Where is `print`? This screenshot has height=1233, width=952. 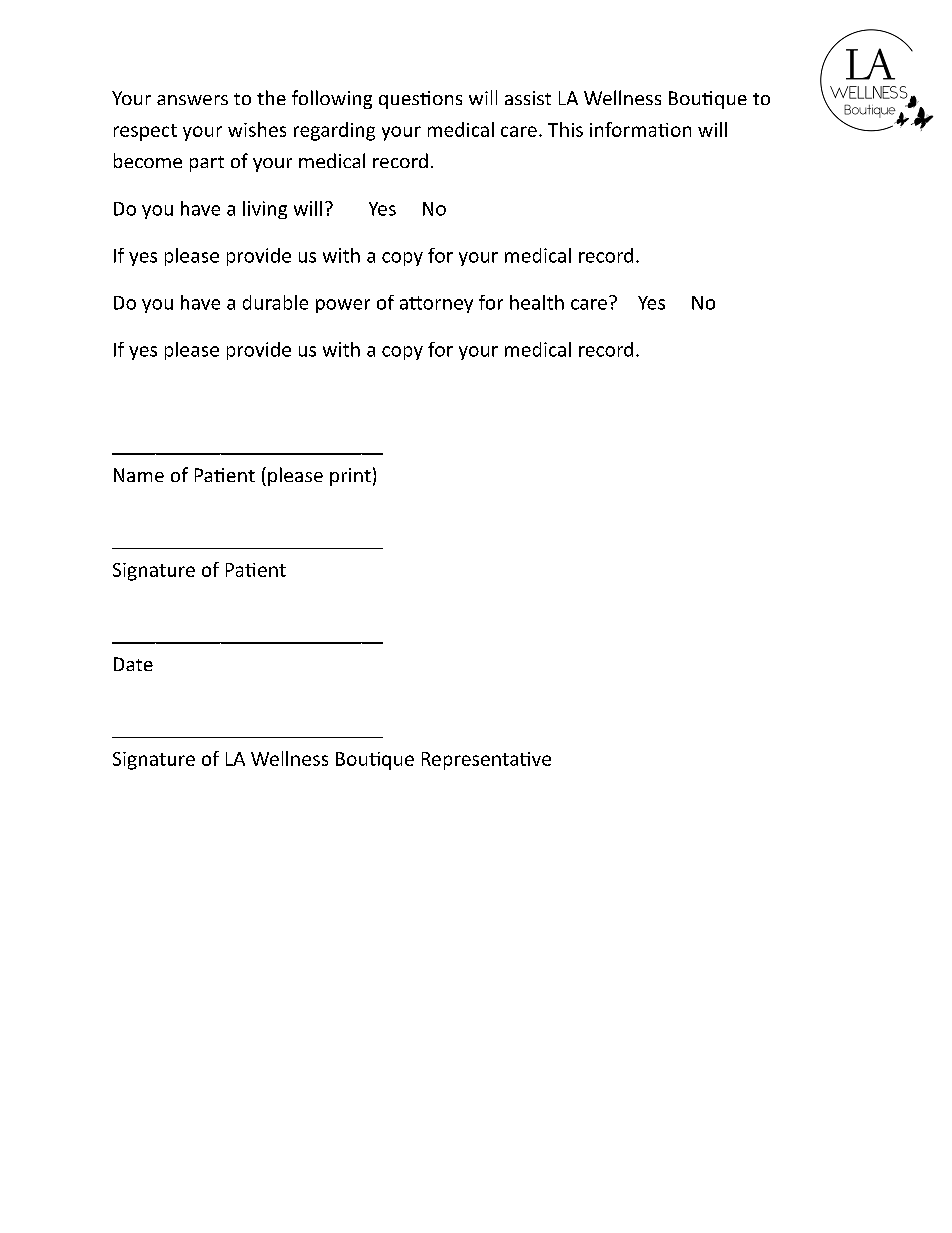
print is located at coordinates (350, 477).
